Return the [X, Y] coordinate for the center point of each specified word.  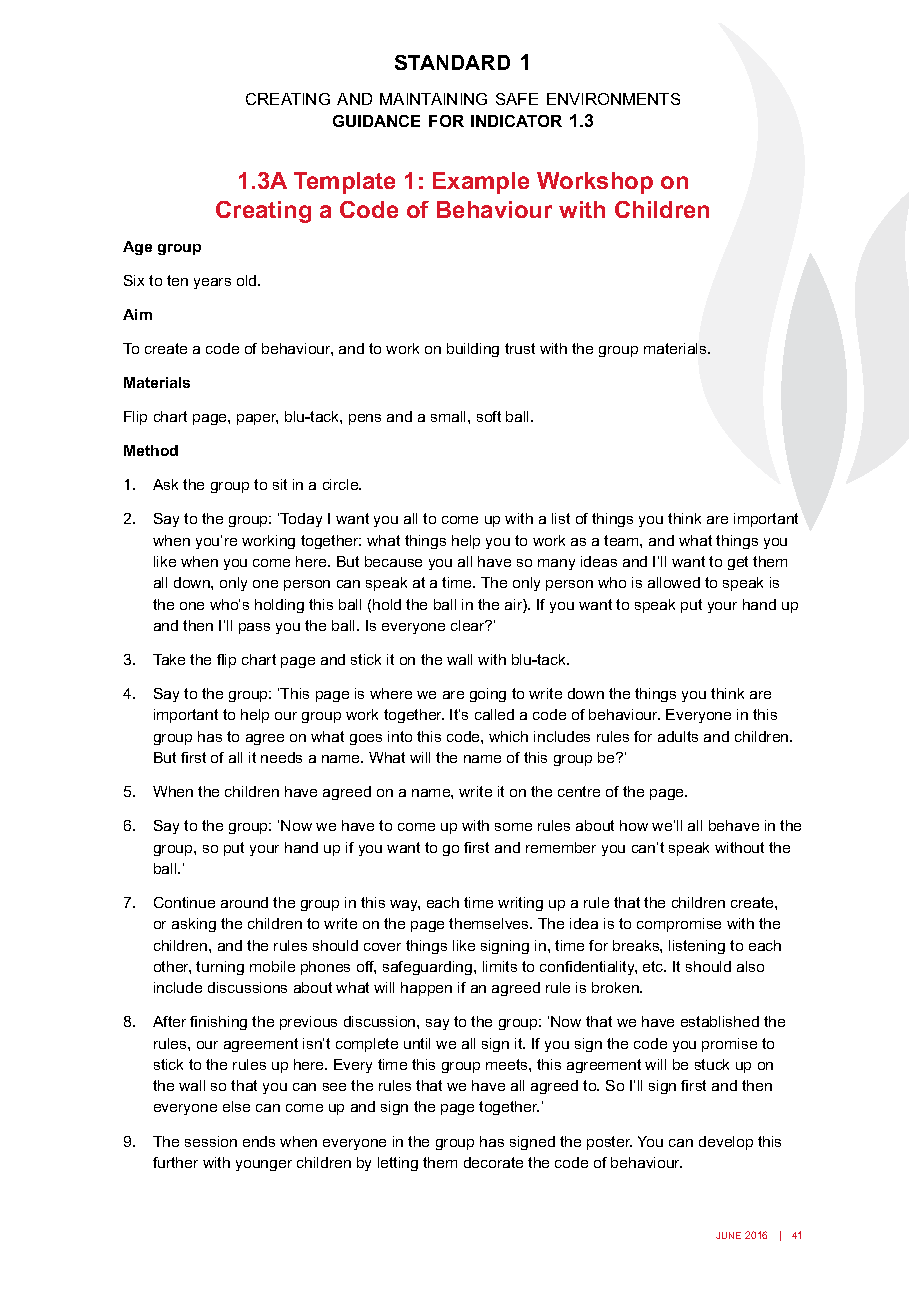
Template [344, 183]
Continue [184, 902]
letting [398, 1164]
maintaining [433, 99]
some [513, 827]
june [728, 1235]
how [634, 825]
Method [151, 450]
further [175, 1162]
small [450, 416]
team [622, 540]
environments [613, 99]
